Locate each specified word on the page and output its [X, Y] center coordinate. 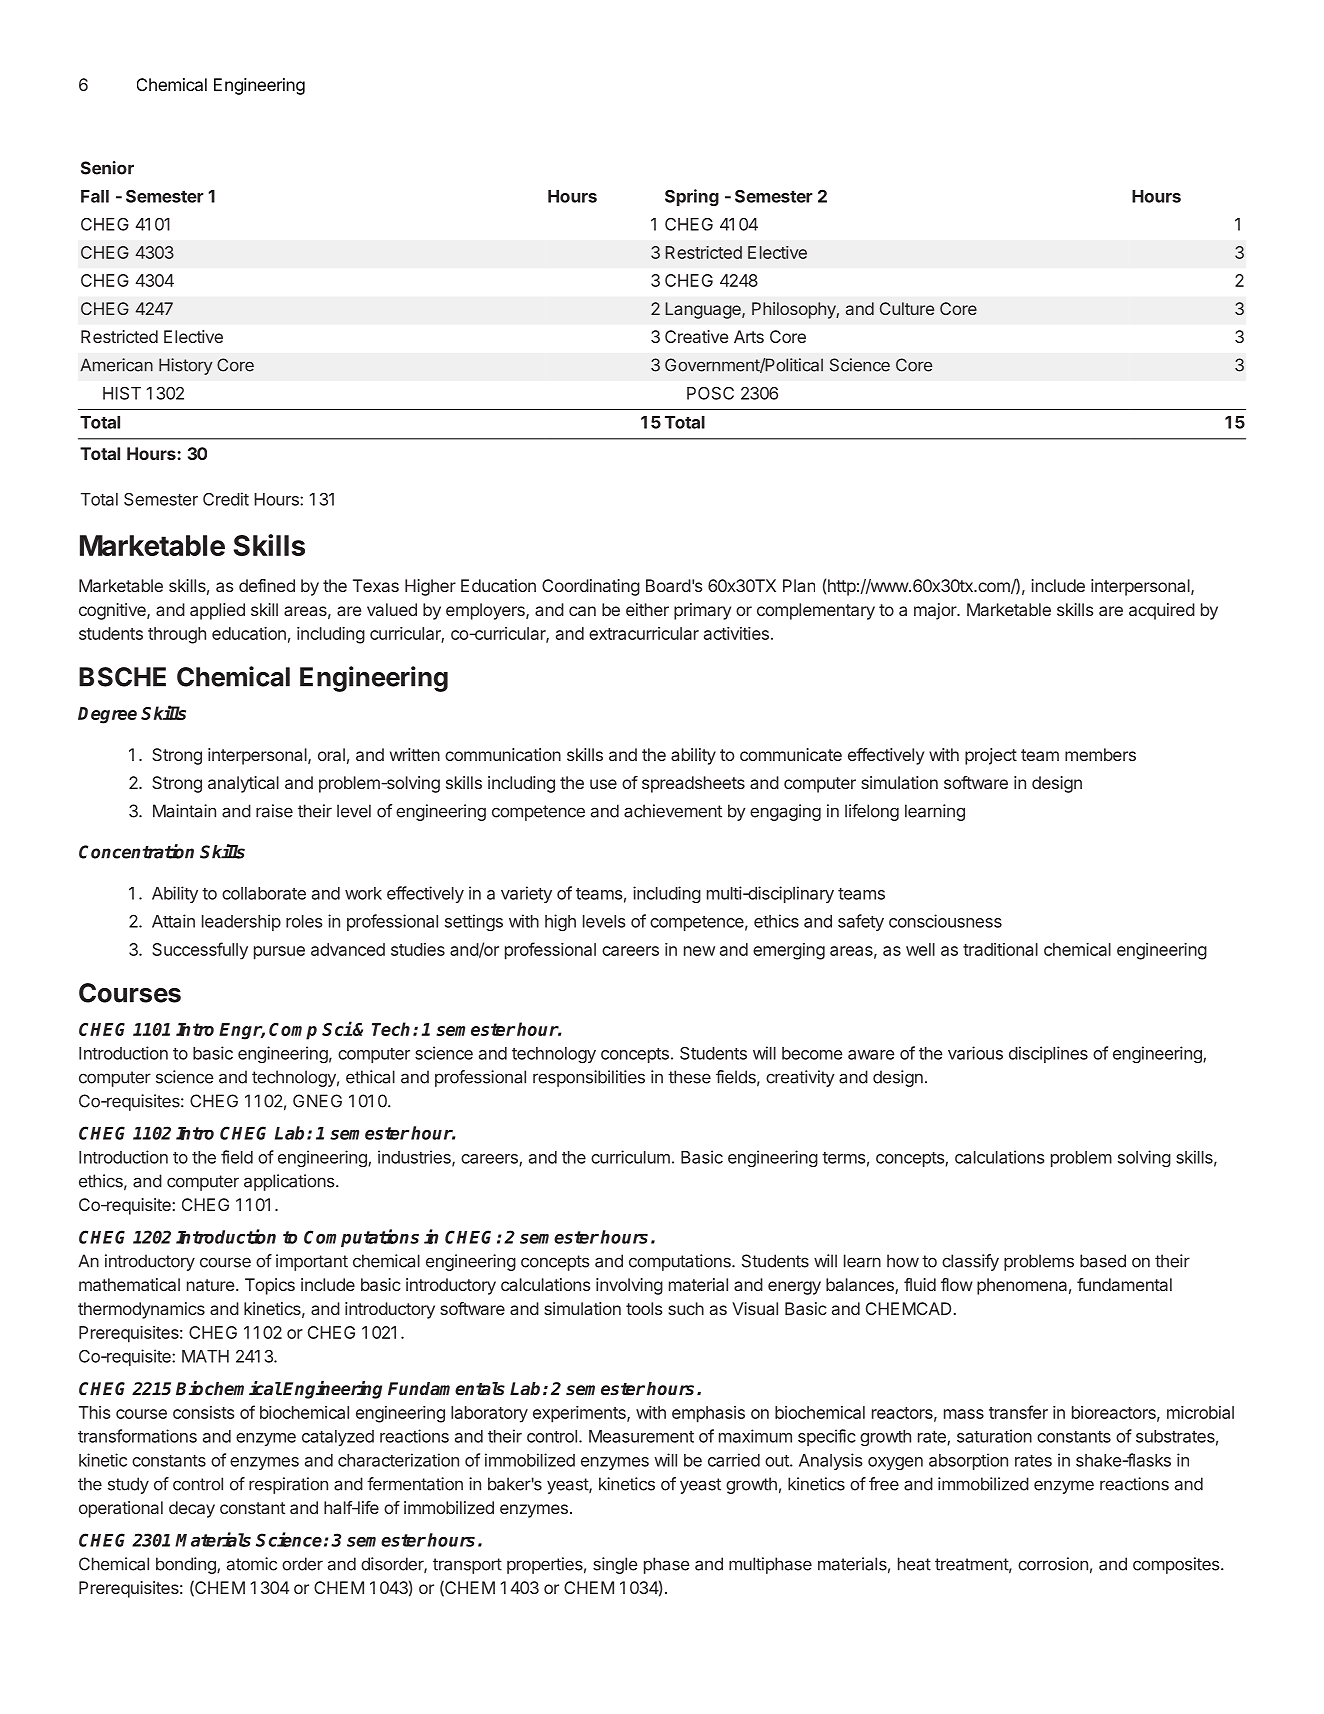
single [615, 1565]
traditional [1000, 949]
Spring [692, 197]
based [1103, 1261]
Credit [226, 499]
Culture [907, 308]
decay [192, 1509]
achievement [673, 811]
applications [290, 1182]
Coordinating [591, 587]
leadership [241, 922]
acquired [1162, 611]
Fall [95, 196]
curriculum [630, 1157]
